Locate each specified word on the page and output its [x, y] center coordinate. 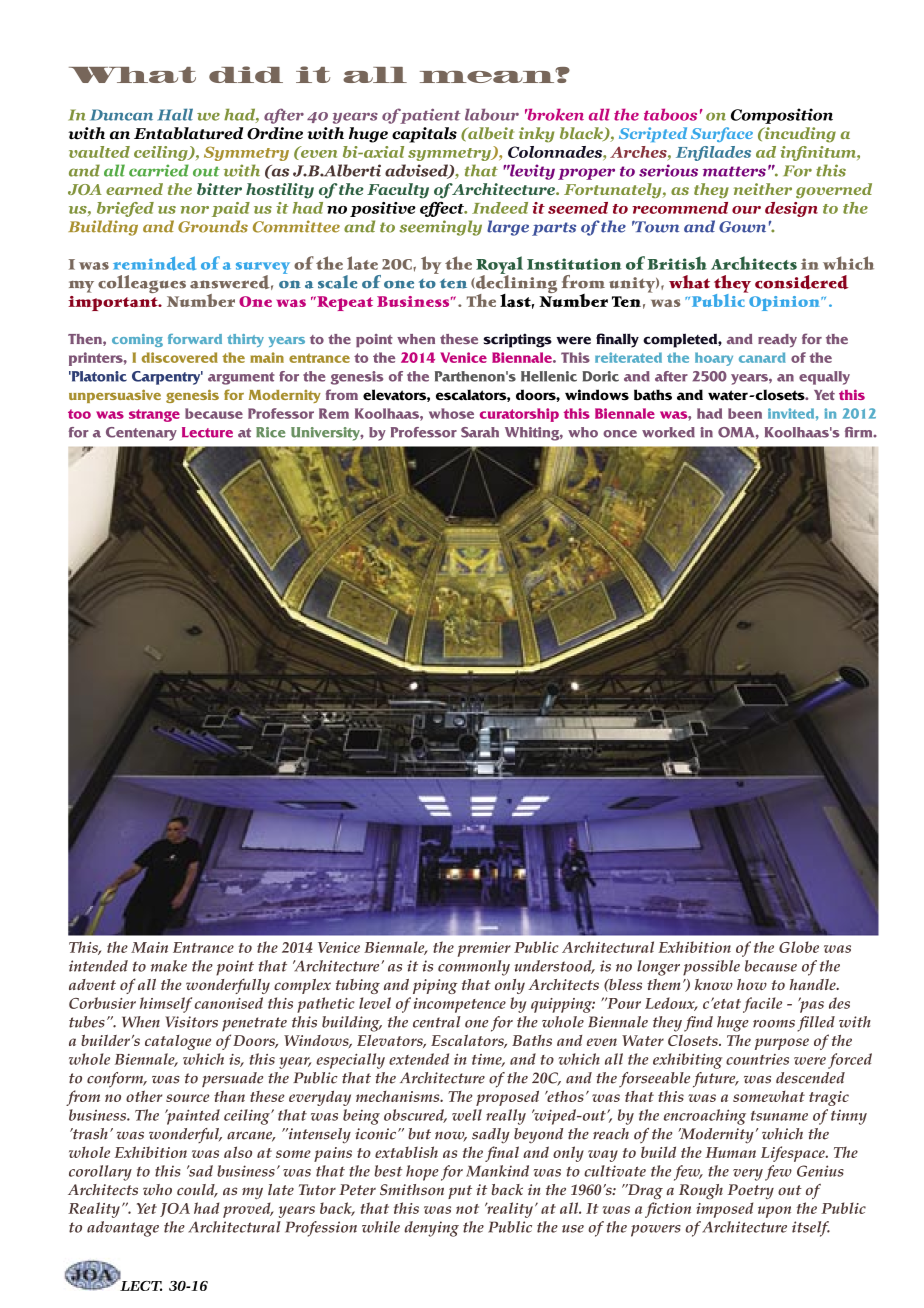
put [460, 1192]
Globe [799, 947]
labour [492, 114]
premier [484, 949]
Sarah [480, 432]
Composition [782, 116]
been [745, 413]
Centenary [141, 434]
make [169, 966]
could [197, 1191]
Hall [175, 114]
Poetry [751, 1191]
